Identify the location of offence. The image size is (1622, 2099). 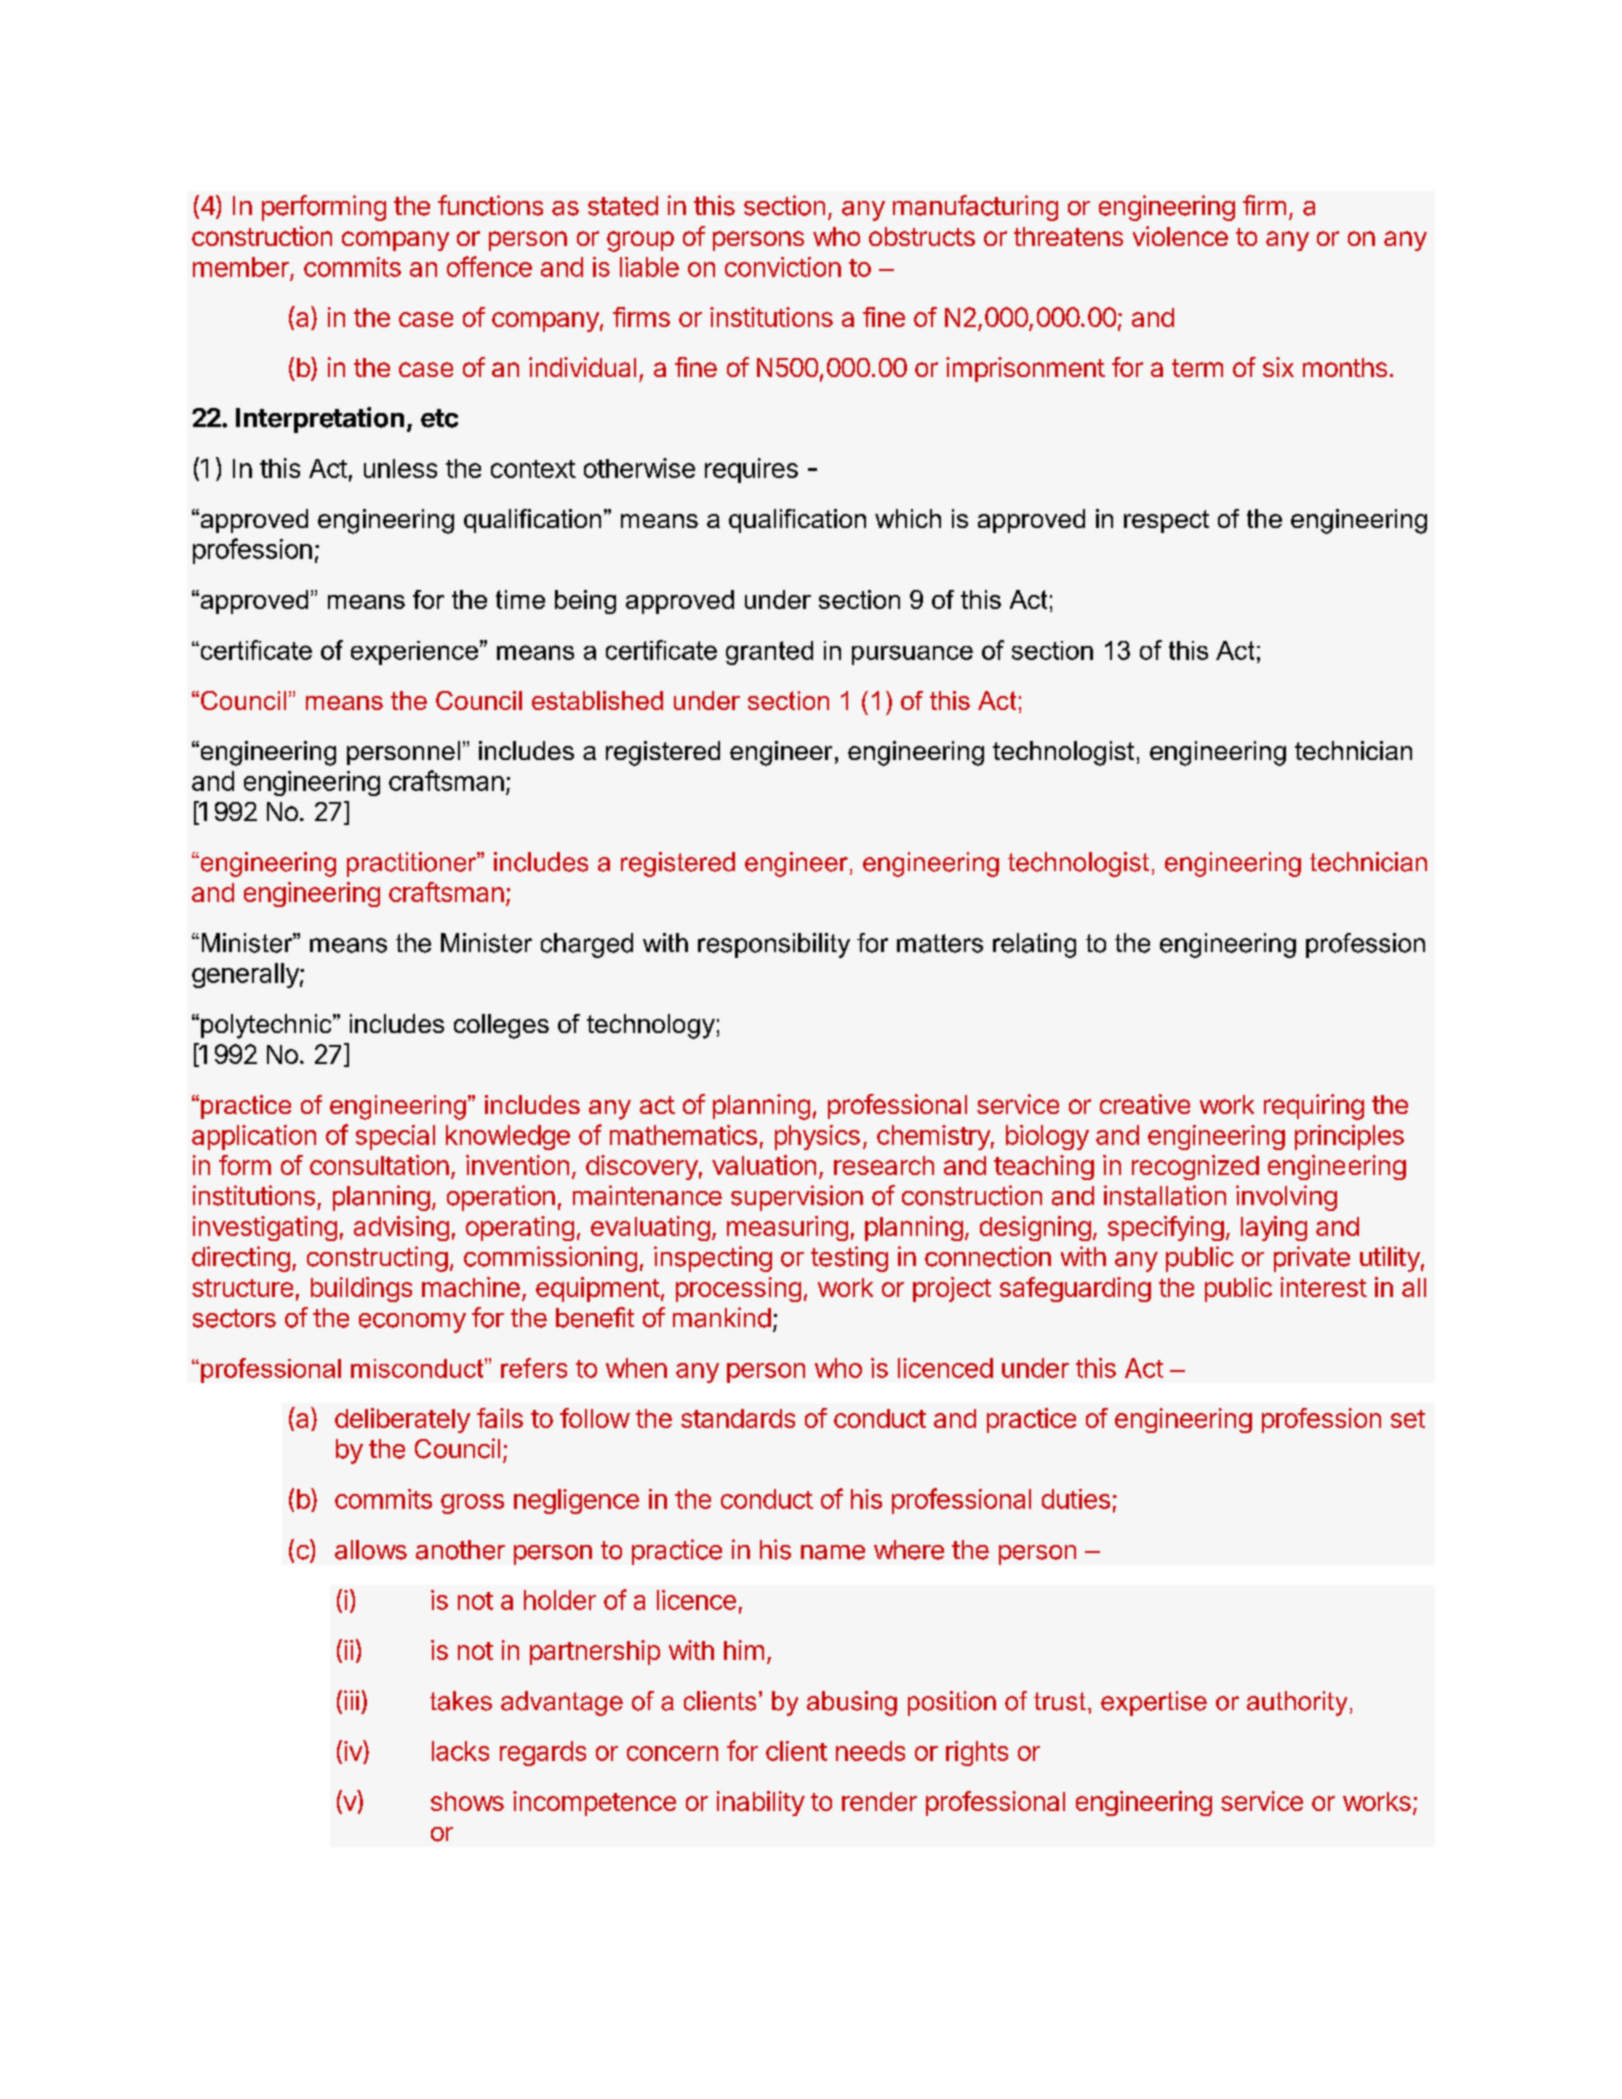
(489, 266).
